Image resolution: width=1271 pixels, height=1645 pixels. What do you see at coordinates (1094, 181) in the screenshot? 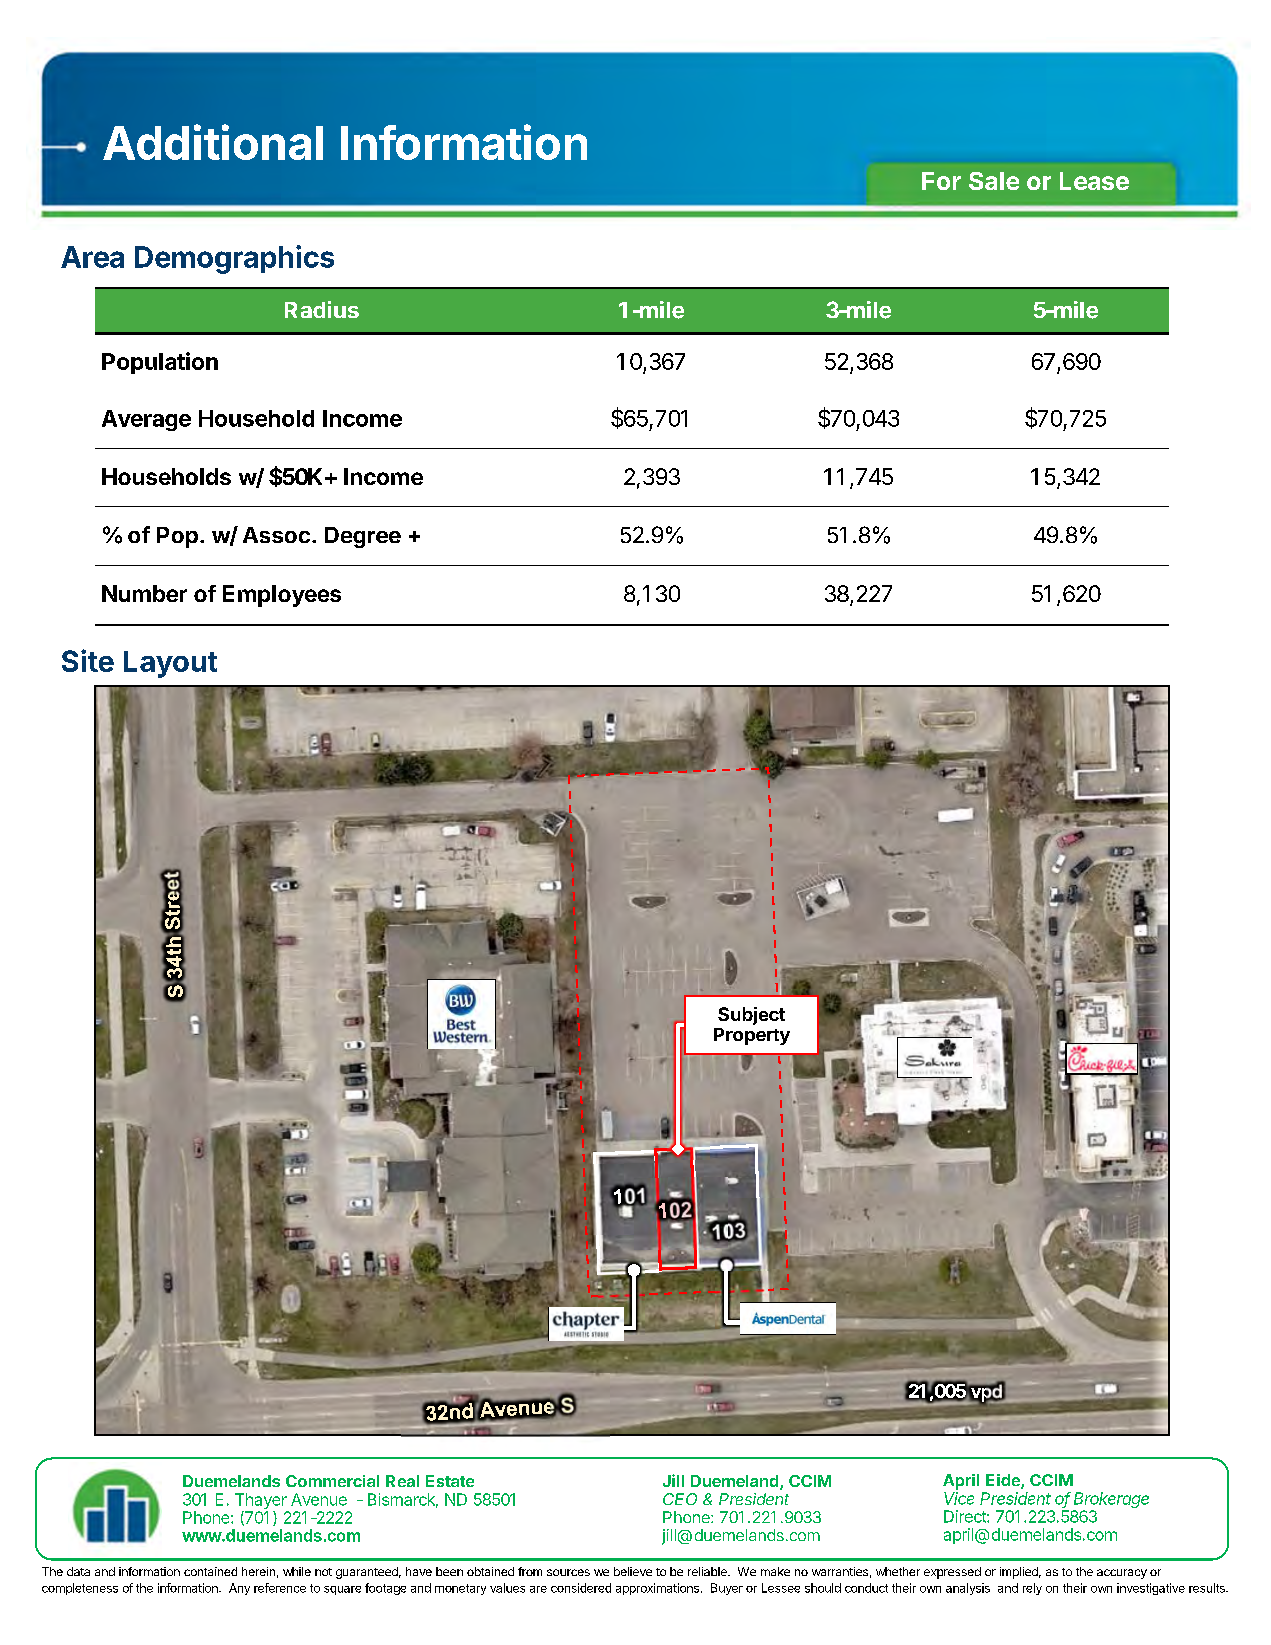
I see `Lease` at bounding box center [1094, 181].
